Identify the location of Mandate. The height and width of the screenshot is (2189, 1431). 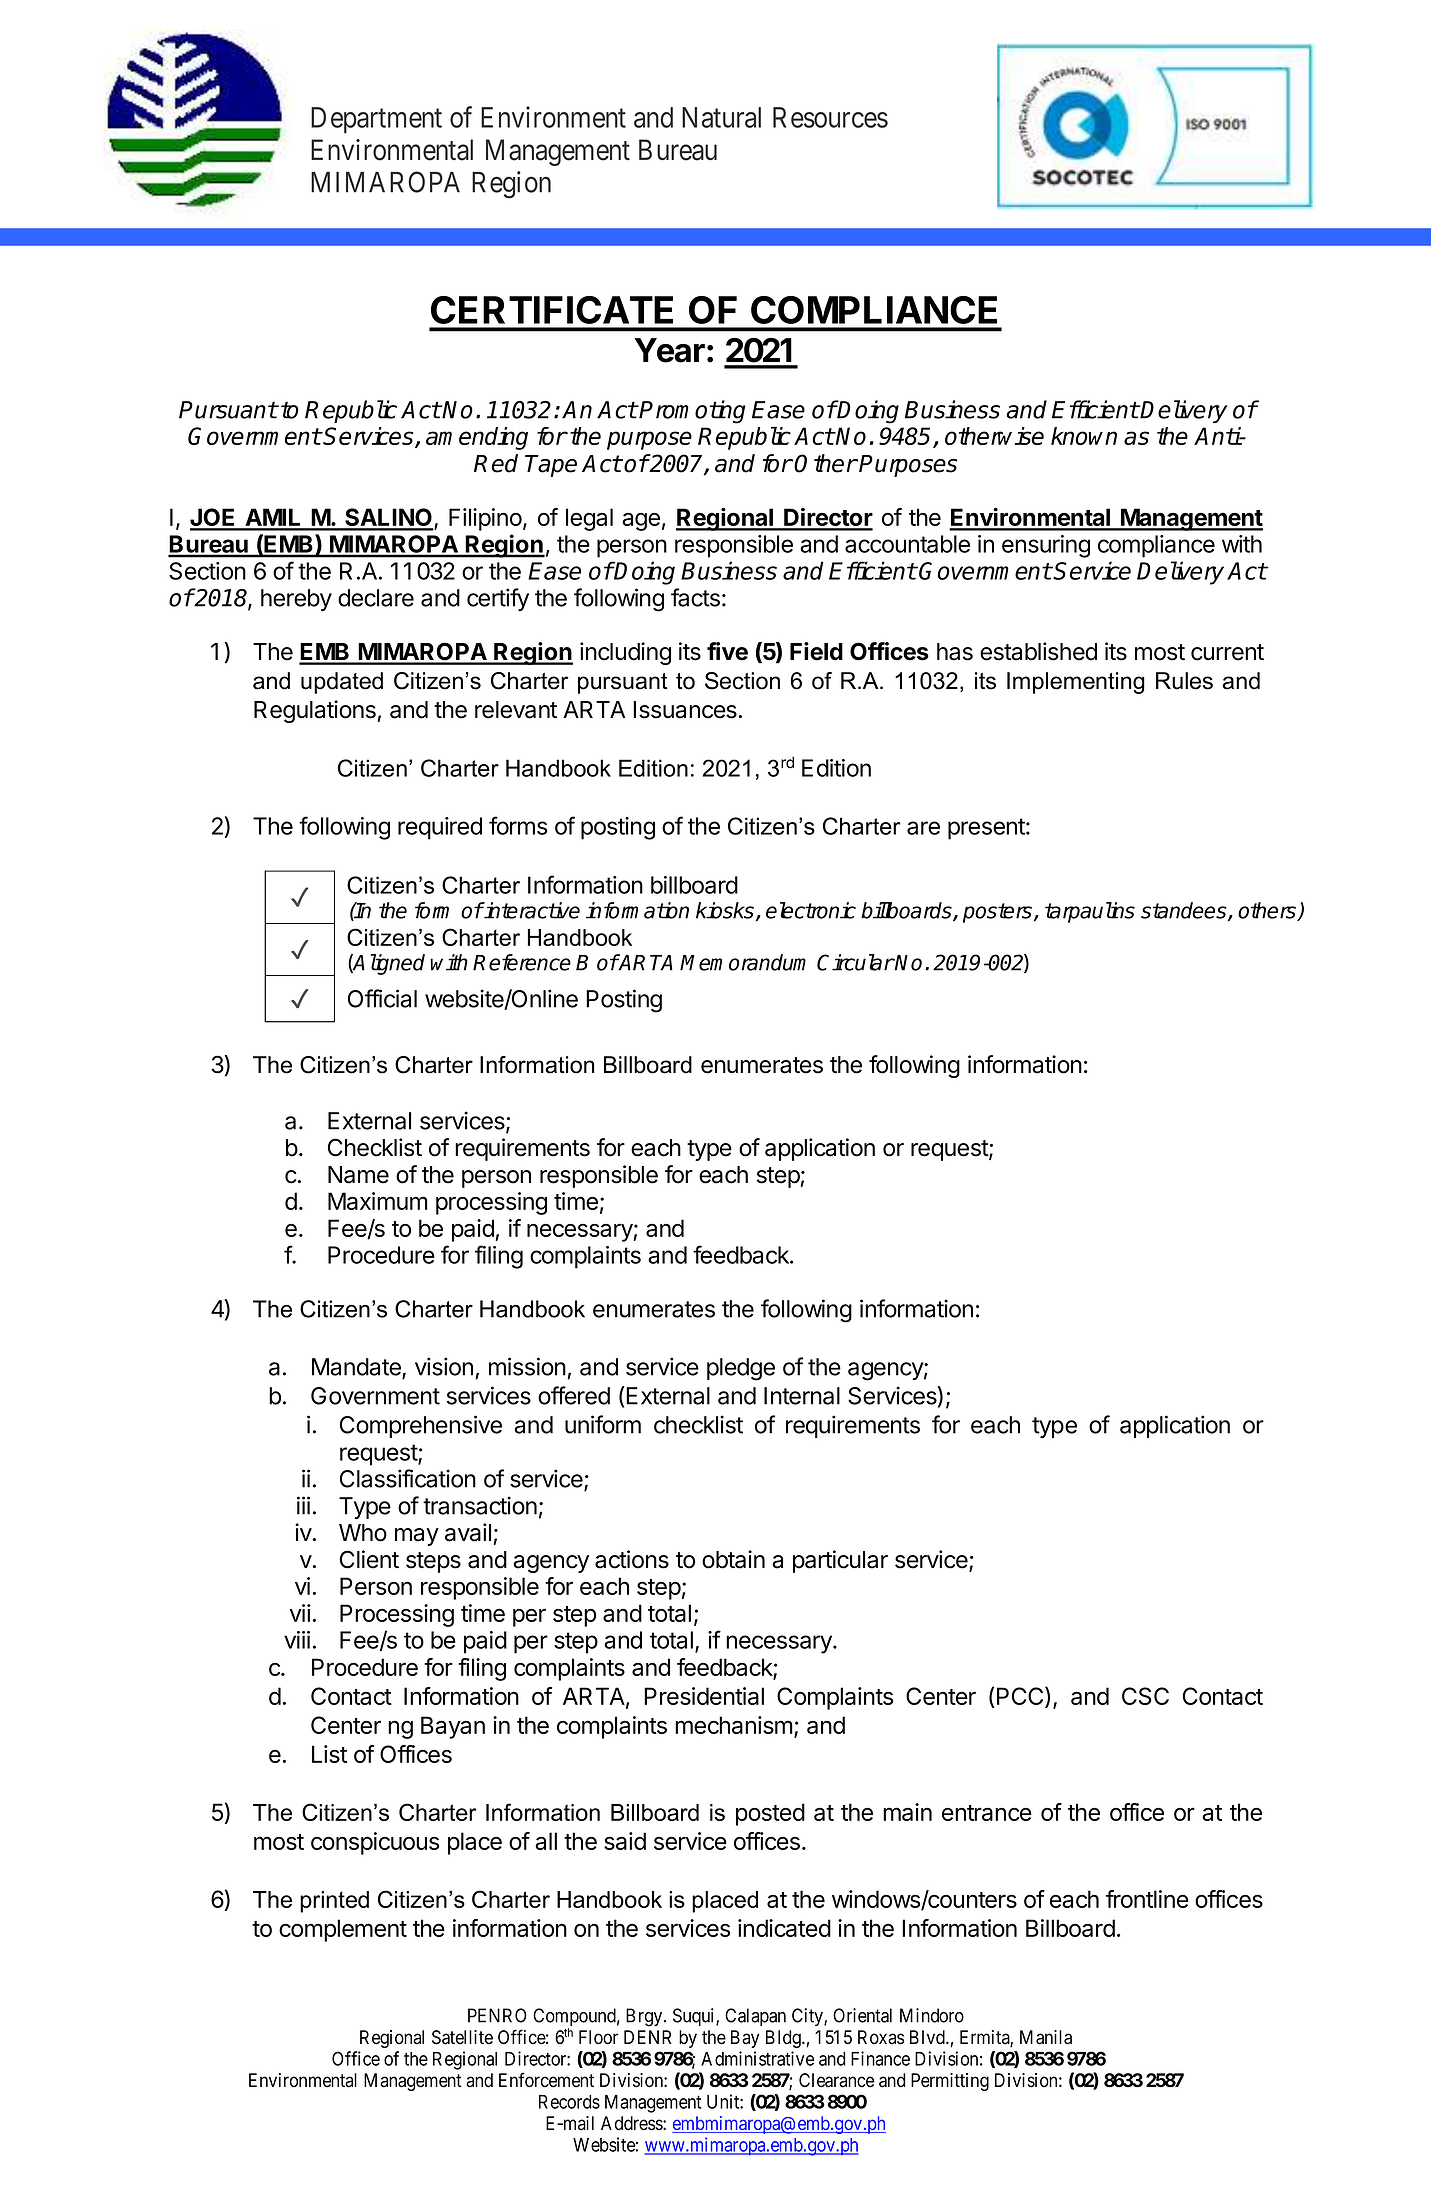
(357, 1368).
